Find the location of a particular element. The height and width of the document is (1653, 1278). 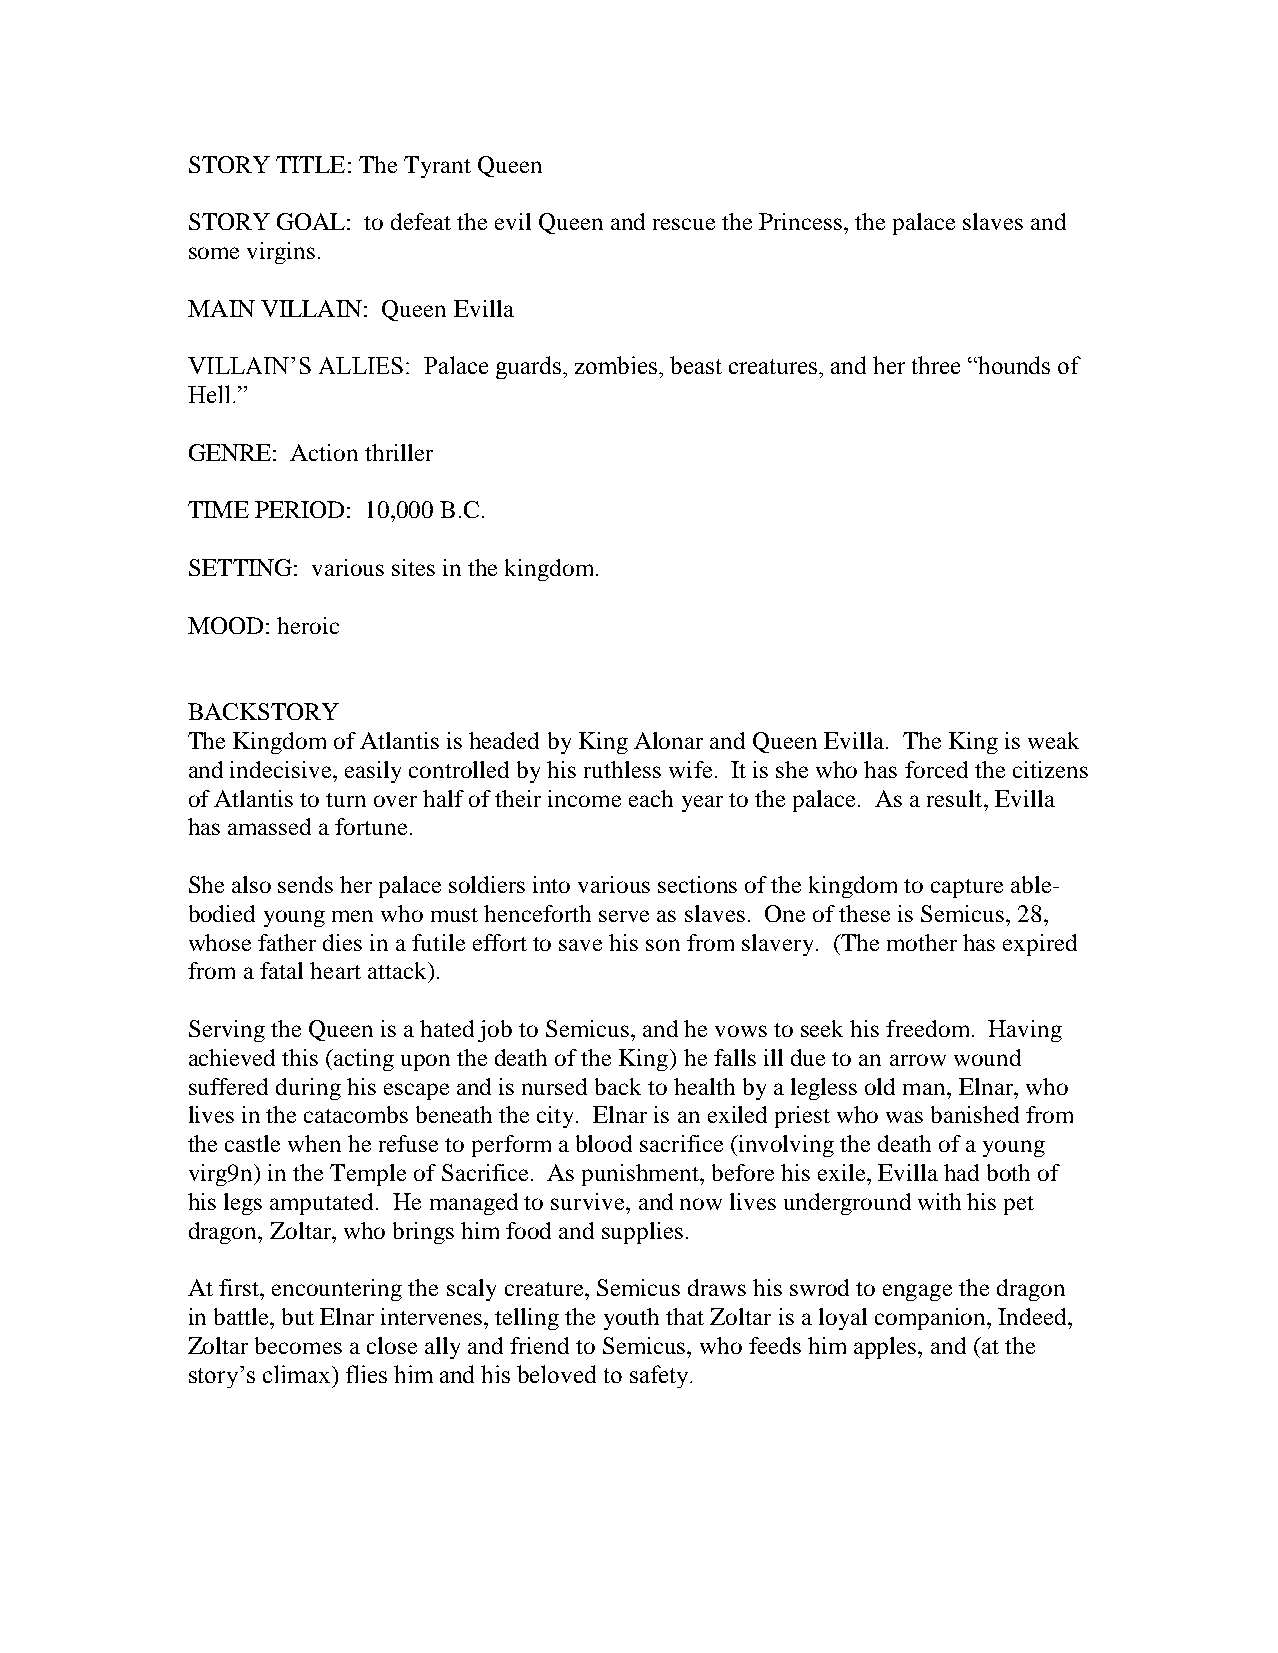

indecisive is located at coordinates (282, 769).
